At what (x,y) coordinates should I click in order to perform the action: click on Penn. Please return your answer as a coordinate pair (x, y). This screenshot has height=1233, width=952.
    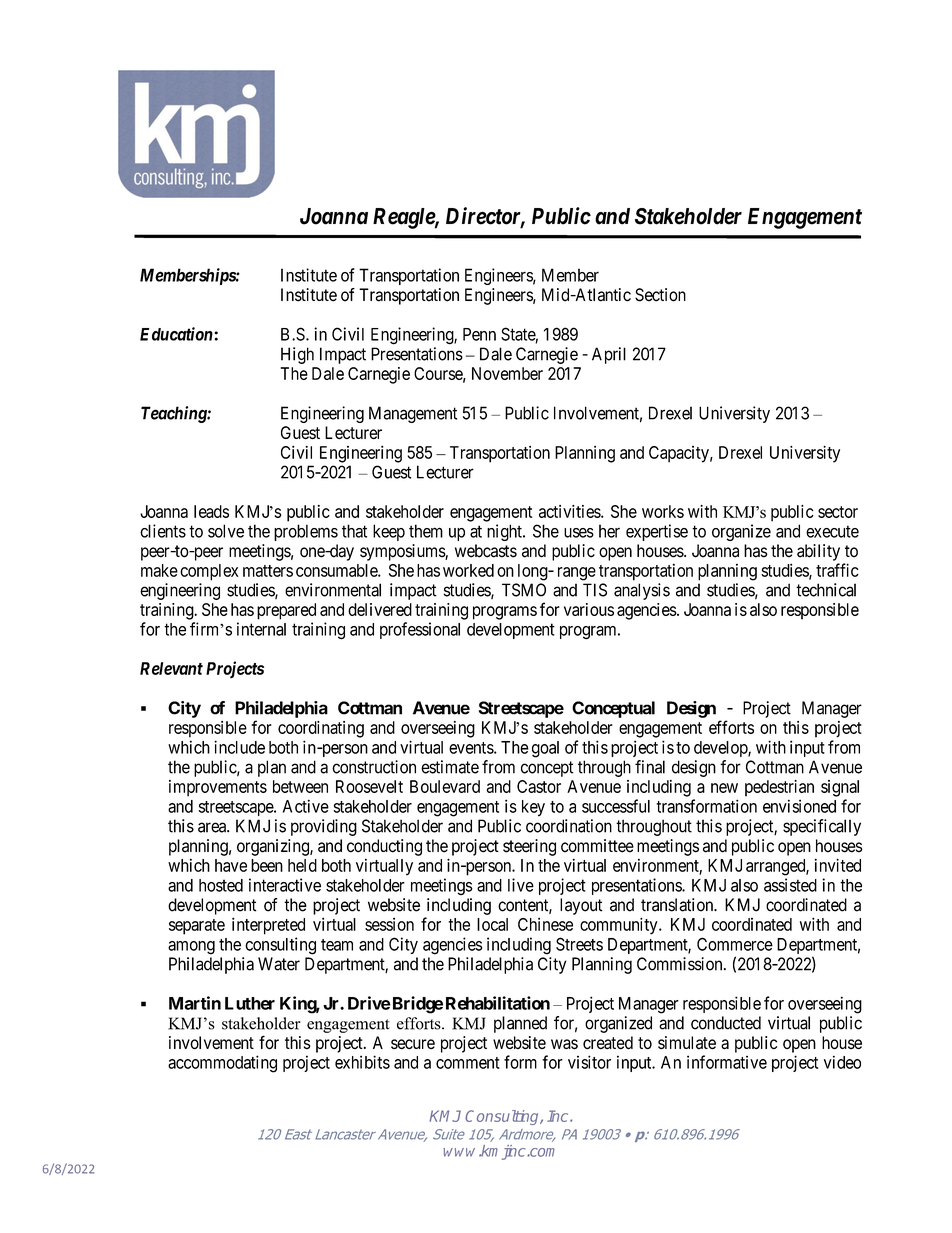
    Looking at the image, I should click on (479, 334).
